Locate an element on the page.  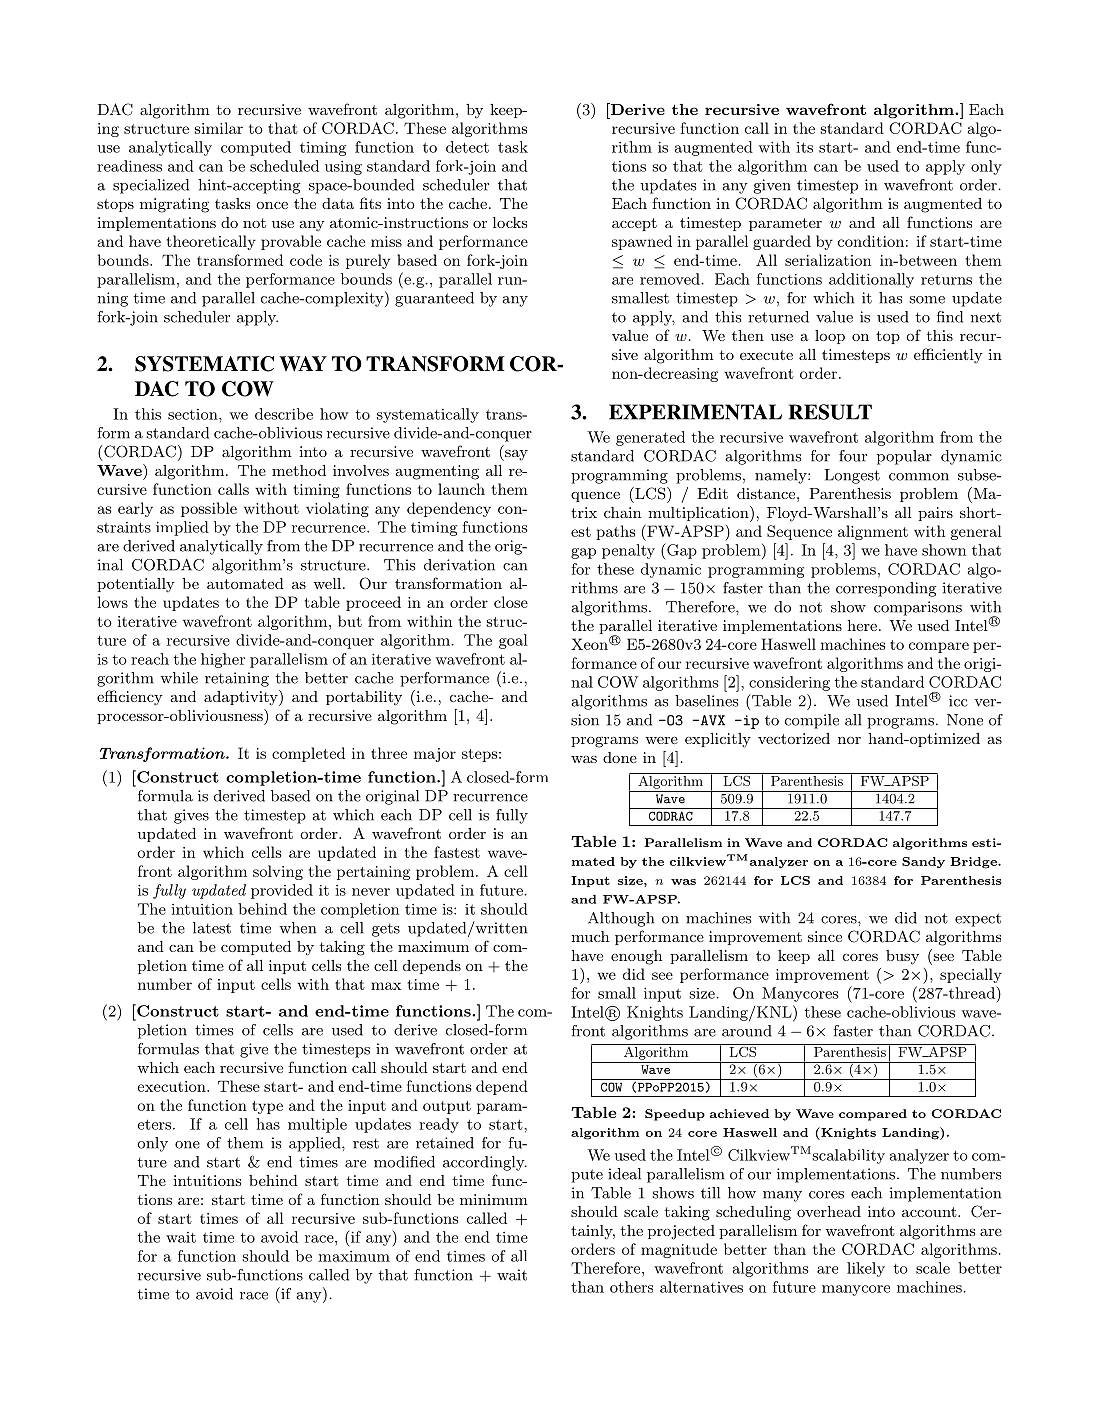
likely is located at coordinates (866, 1269).
